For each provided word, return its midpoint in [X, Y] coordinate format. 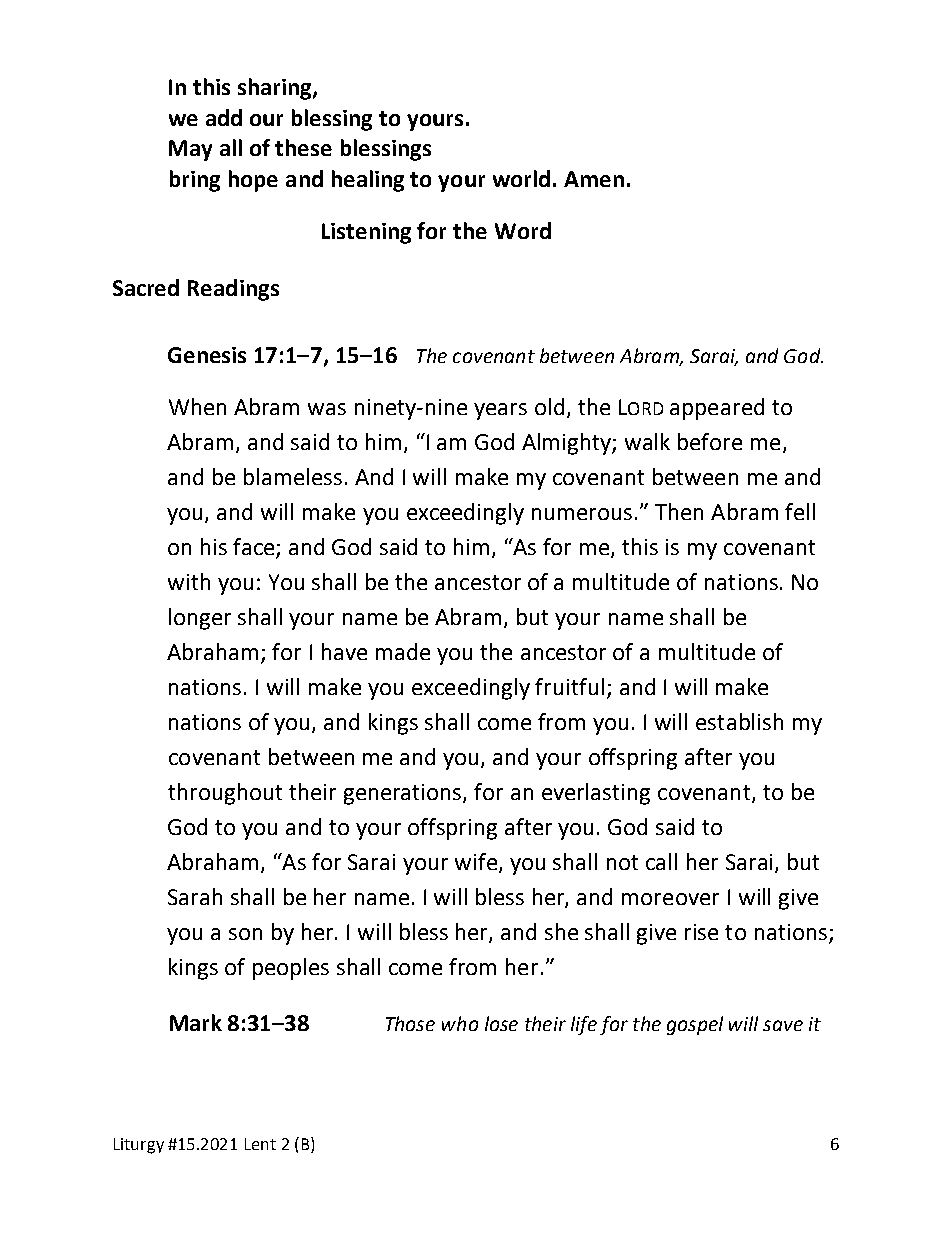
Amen [594, 179]
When [197, 406]
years [500, 411]
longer [200, 619]
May [190, 150]
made [403, 651]
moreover [670, 899]
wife [477, 863]
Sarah [195, 896]
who [460, 1023]
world [521, 178]
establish [739, 721]
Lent [260, 1144]
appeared [717, 409]
